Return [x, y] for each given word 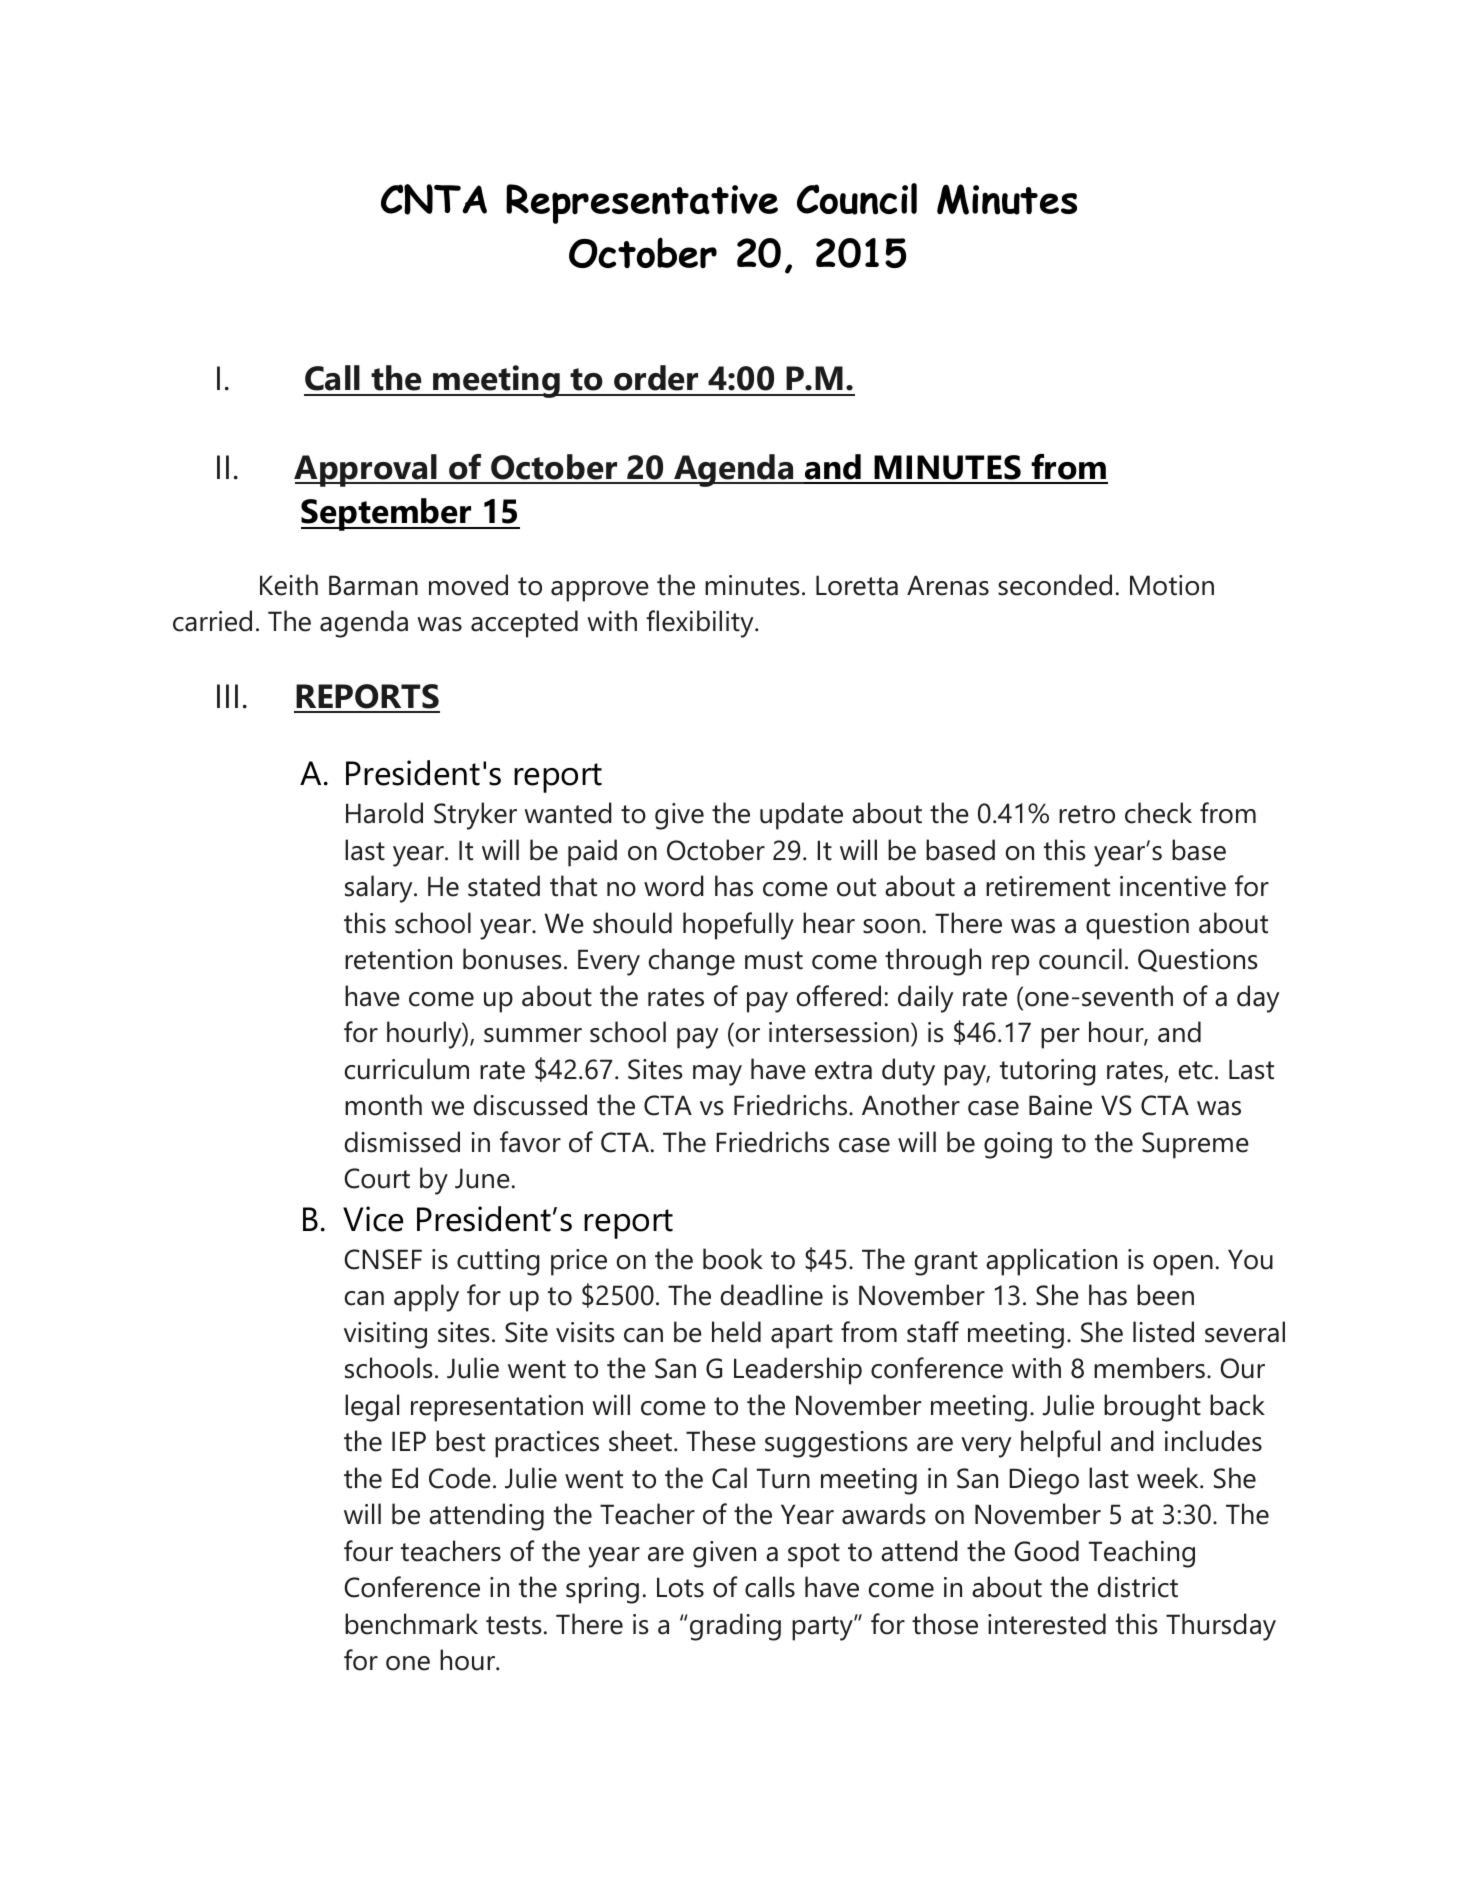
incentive [1173, 886]
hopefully [738, 926]
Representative [642, 204]
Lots [680, 1587]
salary [380, 889]
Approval [367, 470]
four [368, 1551]
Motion [1172, 585]
